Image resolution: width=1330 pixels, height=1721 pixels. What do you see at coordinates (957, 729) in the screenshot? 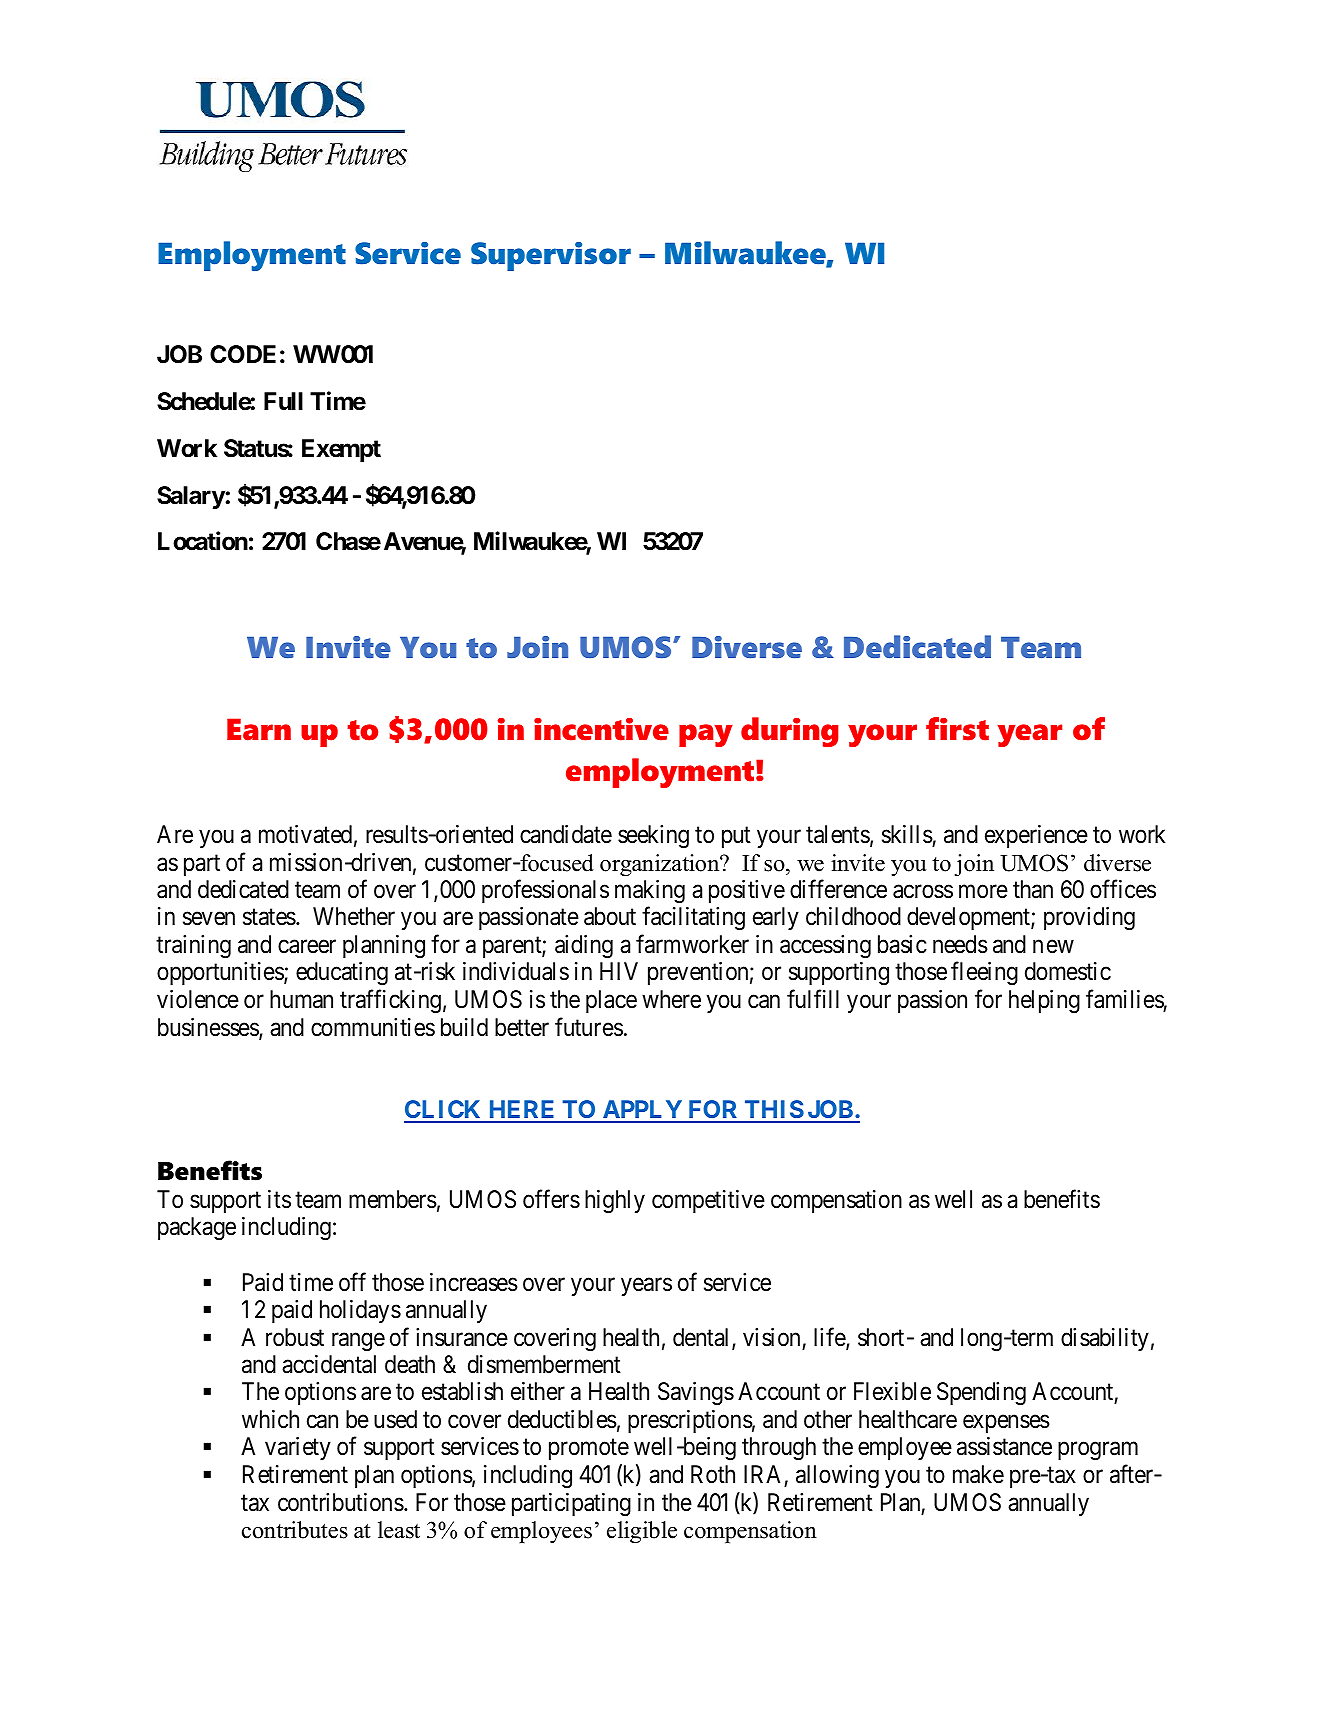
I see `first` at bounding box center [957, 729].
